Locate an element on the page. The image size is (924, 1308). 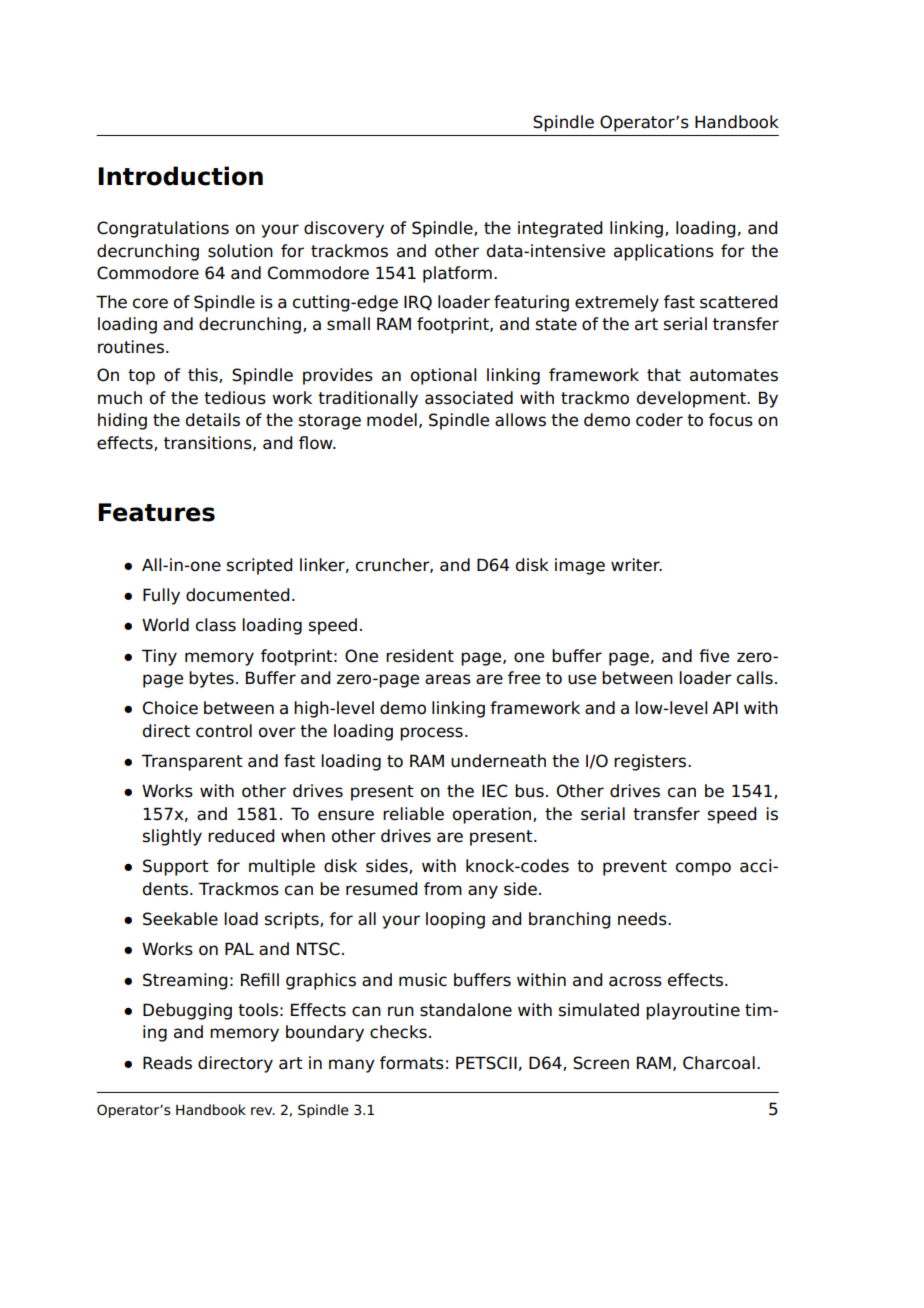
Debugging is located at coordinates (187, 1011).
